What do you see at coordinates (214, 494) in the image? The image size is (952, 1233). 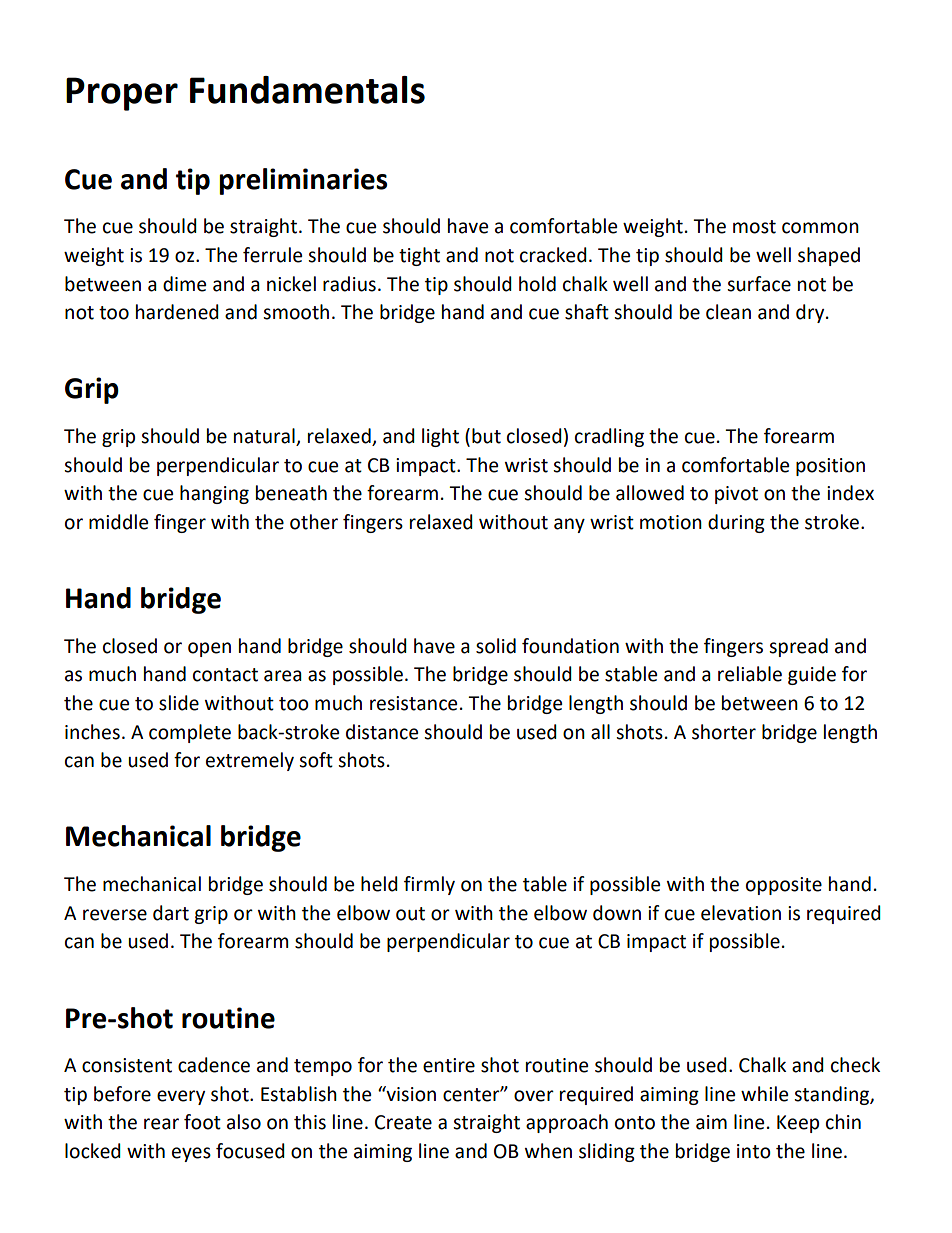 I see `hanging` at bounding box center [214, 494].
